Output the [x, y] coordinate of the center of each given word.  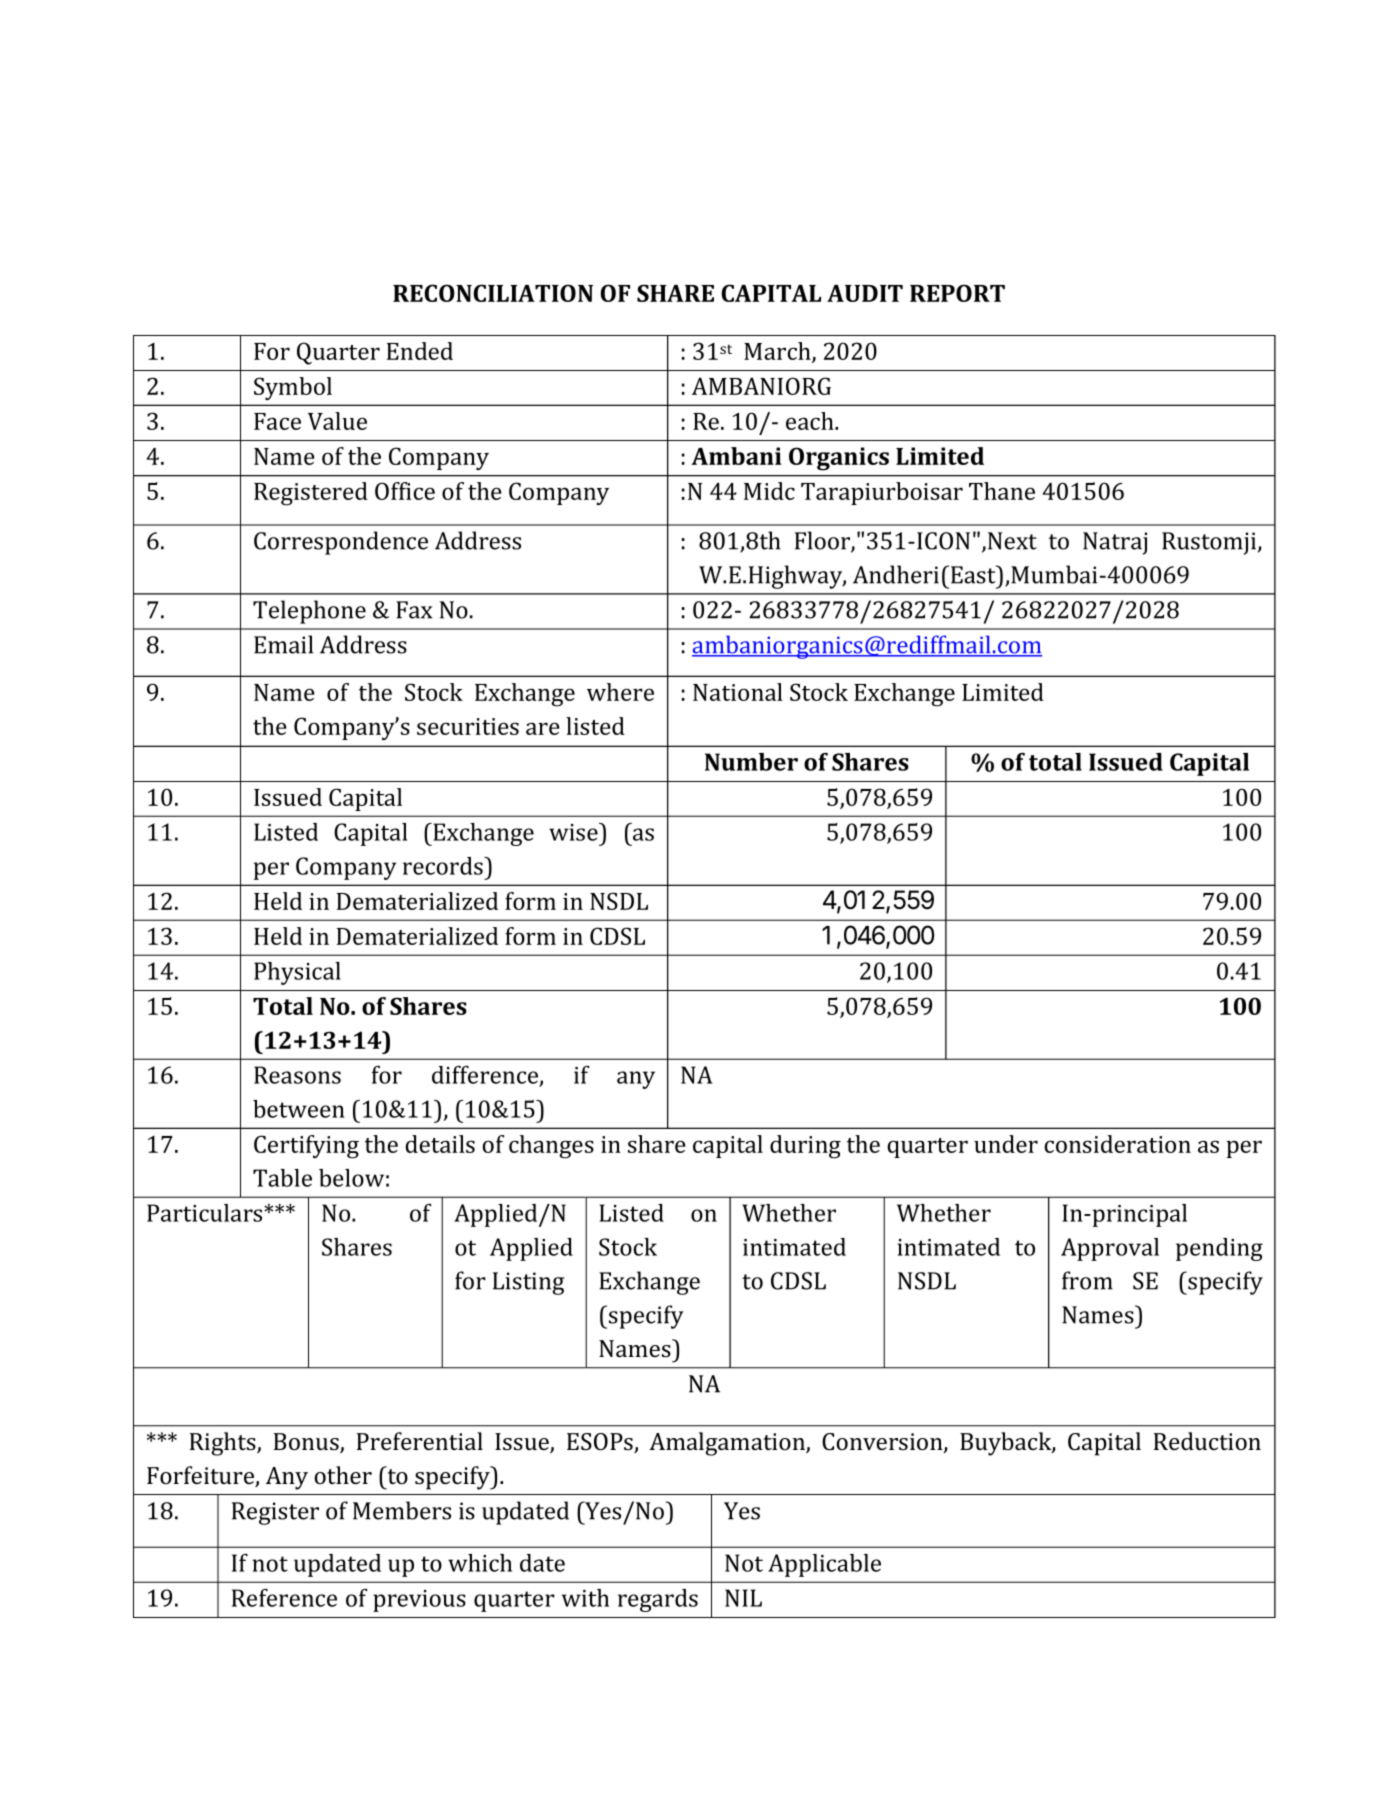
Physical [297, 973]
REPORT [957, 293]
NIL [743, 1598]
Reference [284, 1598]
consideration [1118, 1144]
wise [574, 832]
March [778, 352]
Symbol [293, 388]
